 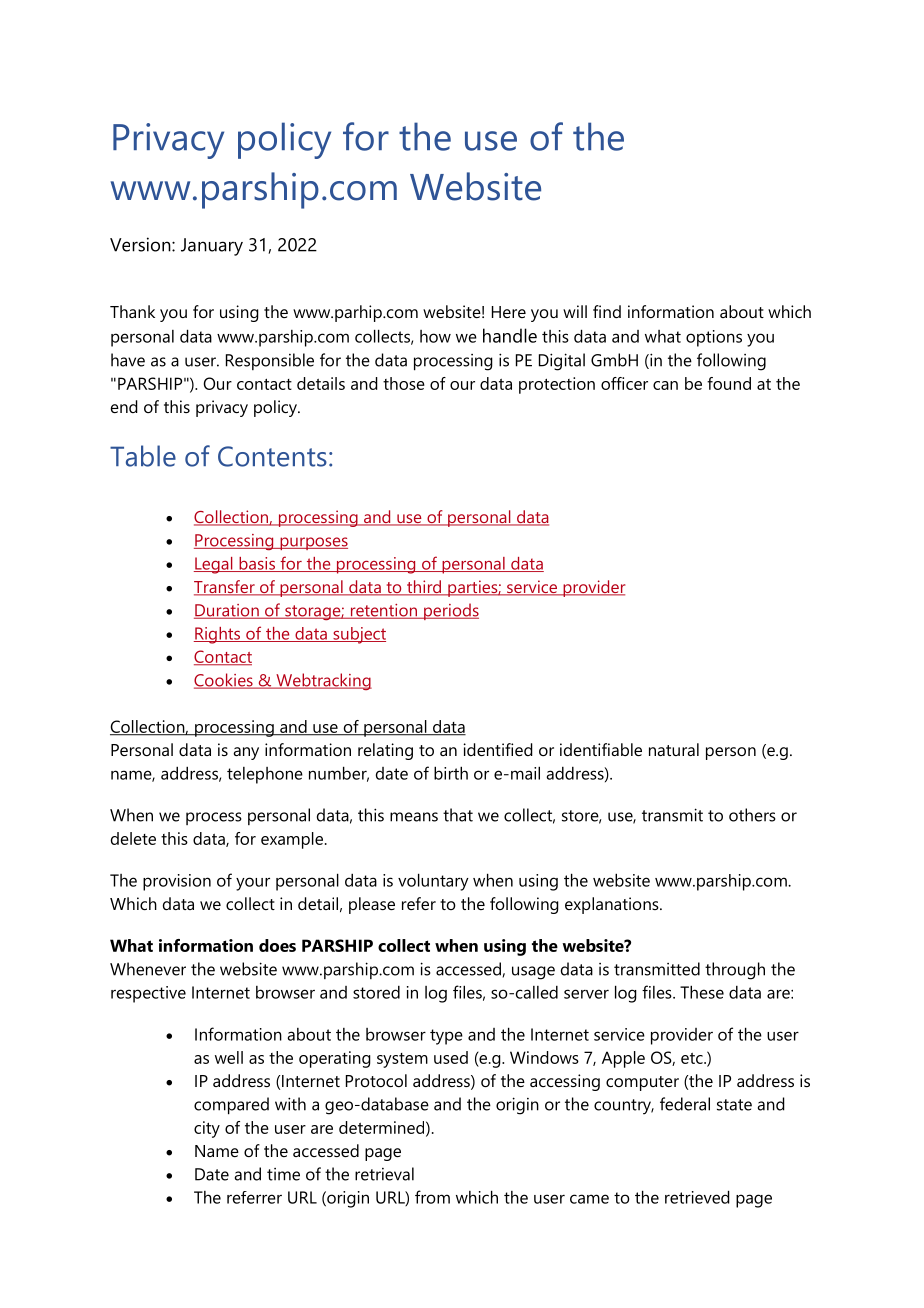 What do you see at coordinates (224, 681) in the image?
I see `Cookies` at bounding box center [224, 681].
